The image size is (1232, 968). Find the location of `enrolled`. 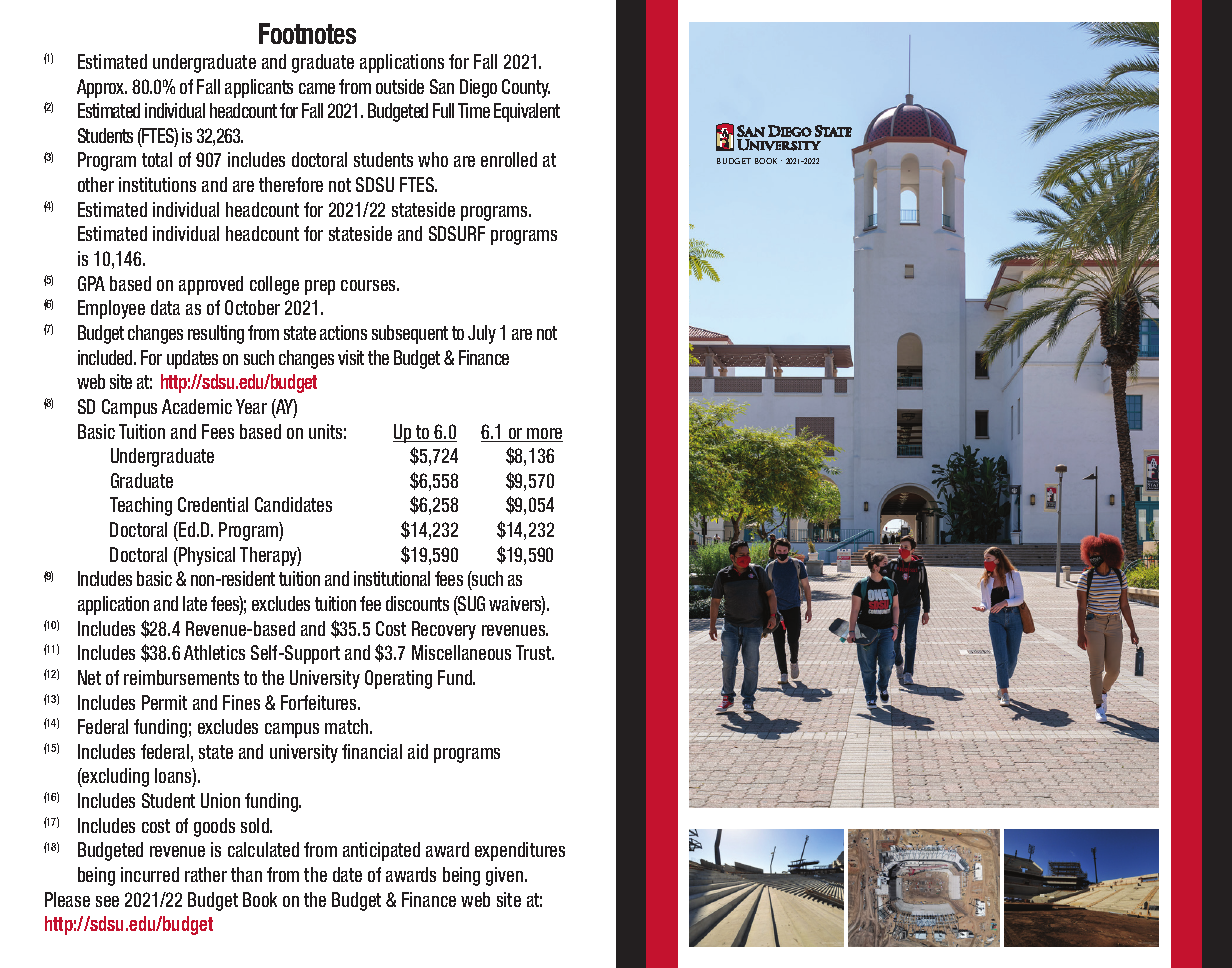

enrolled is located at coordinates (509, 159).
